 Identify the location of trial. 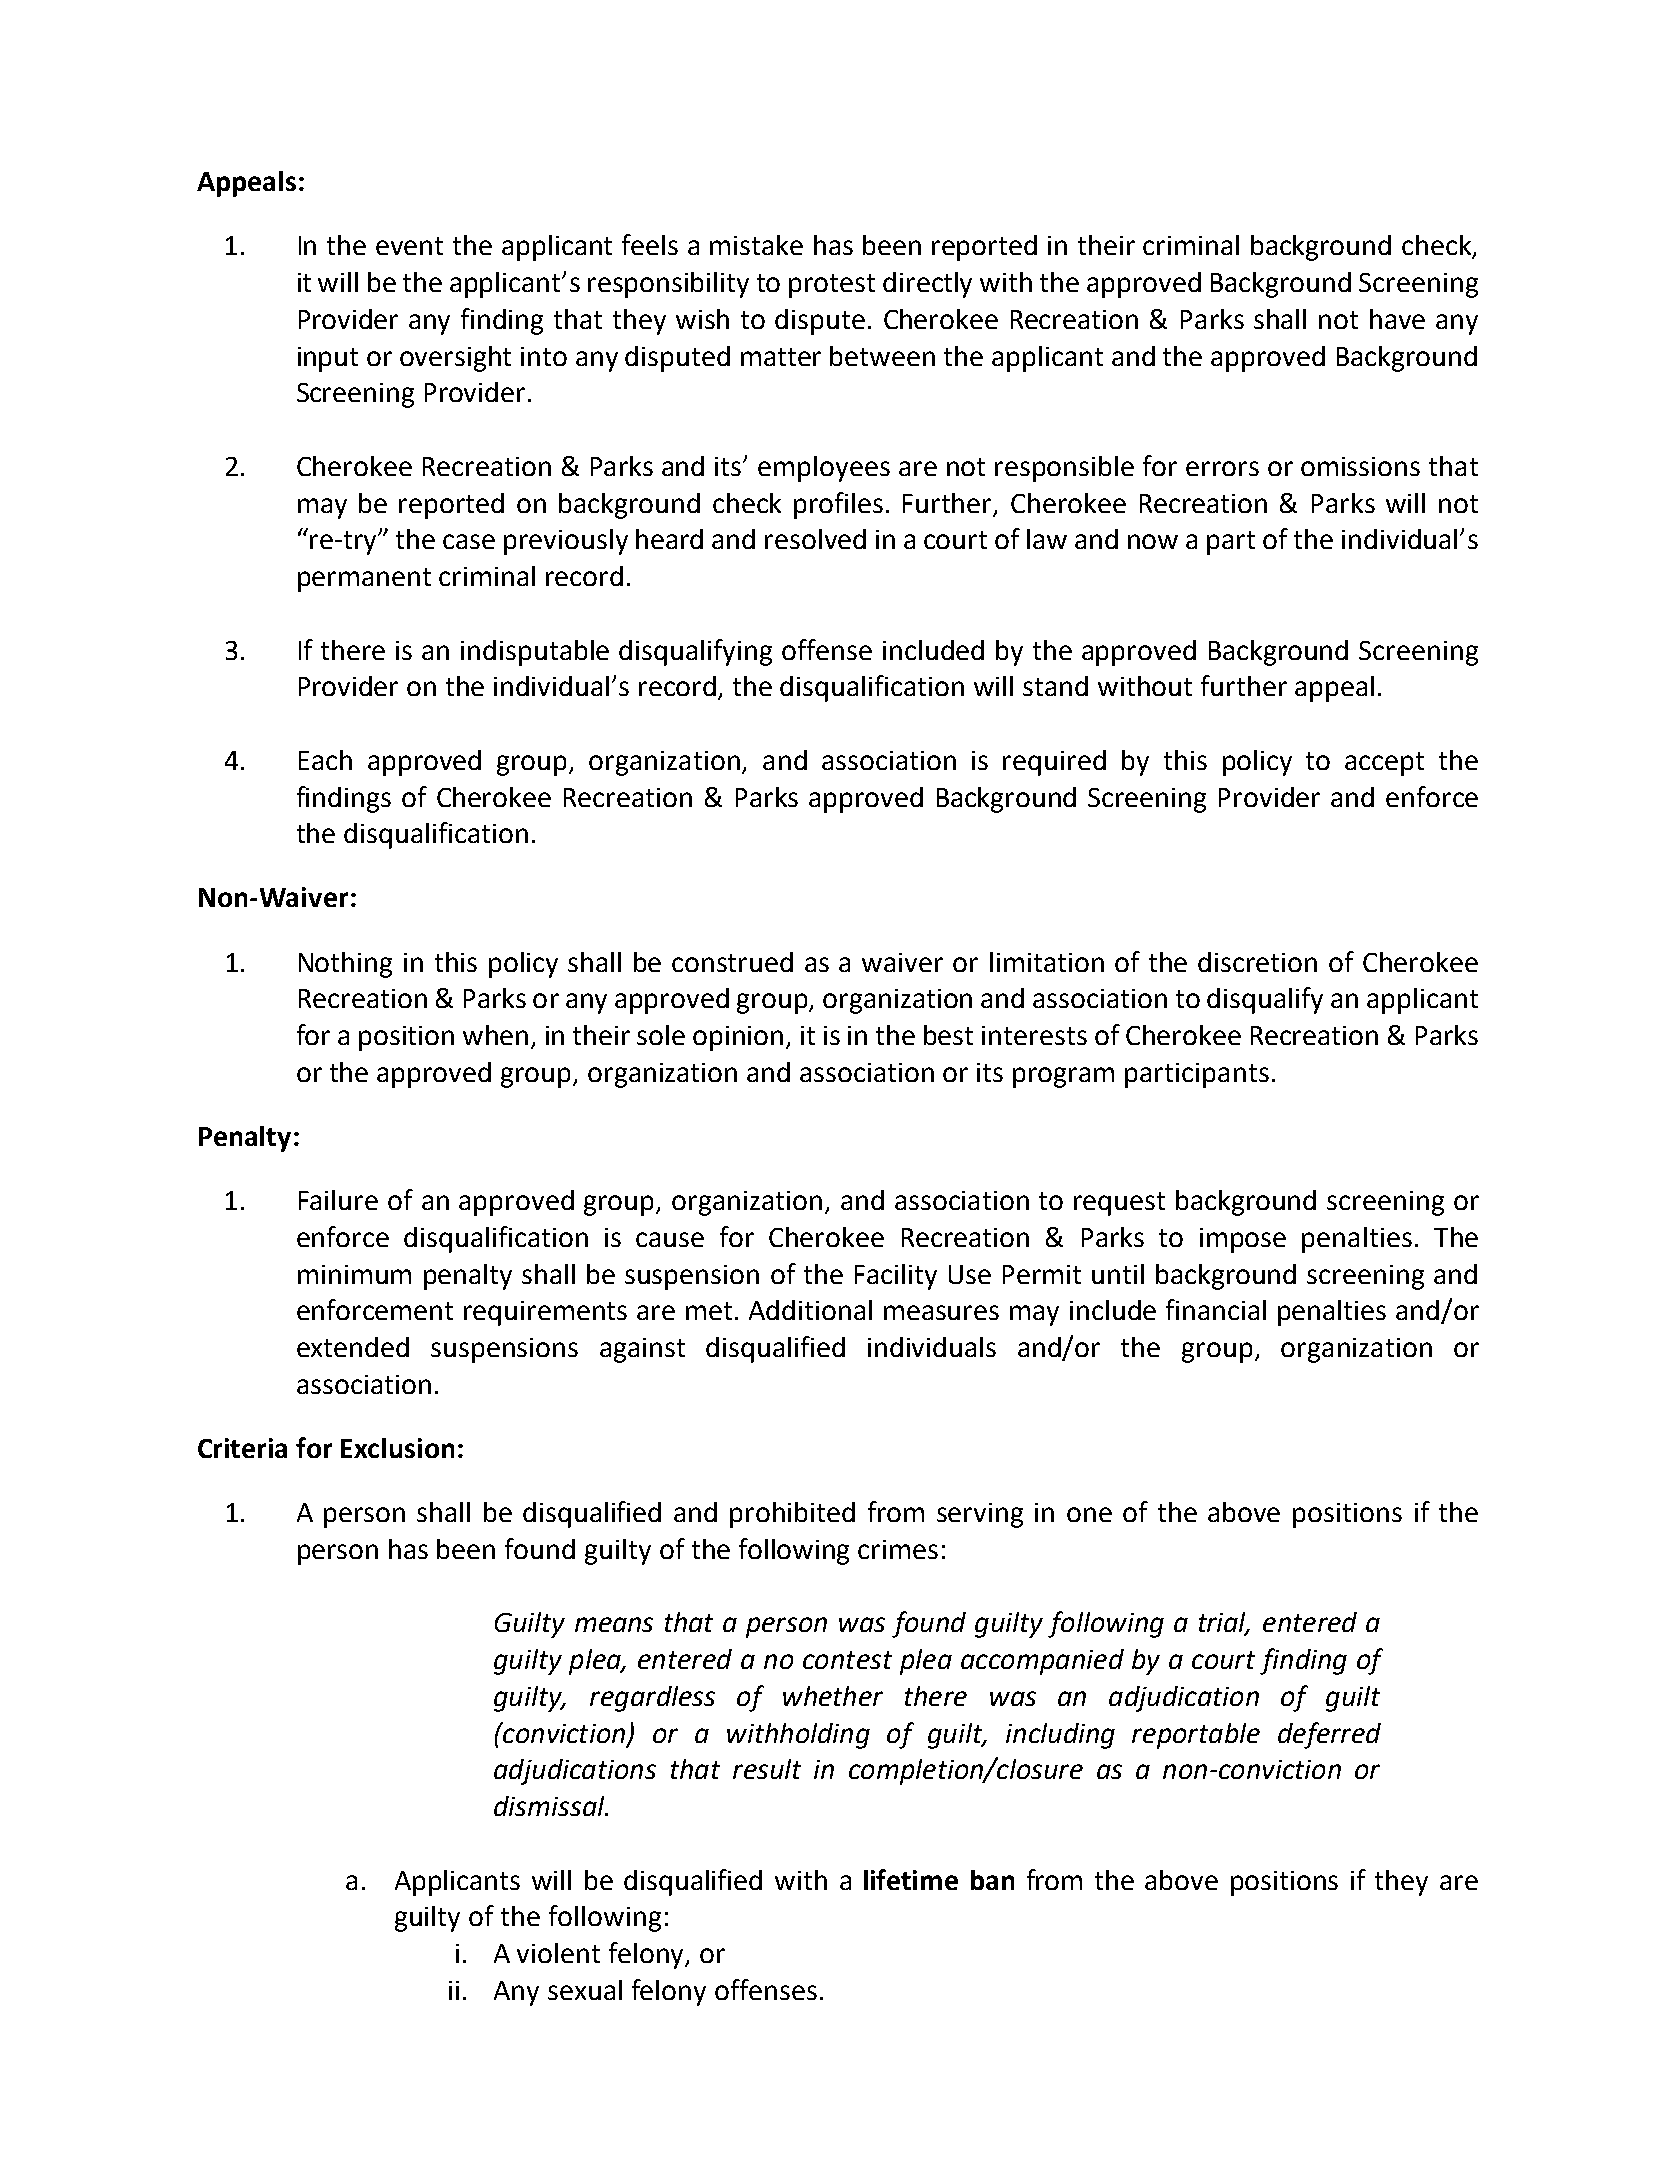
(1224, 1623).
